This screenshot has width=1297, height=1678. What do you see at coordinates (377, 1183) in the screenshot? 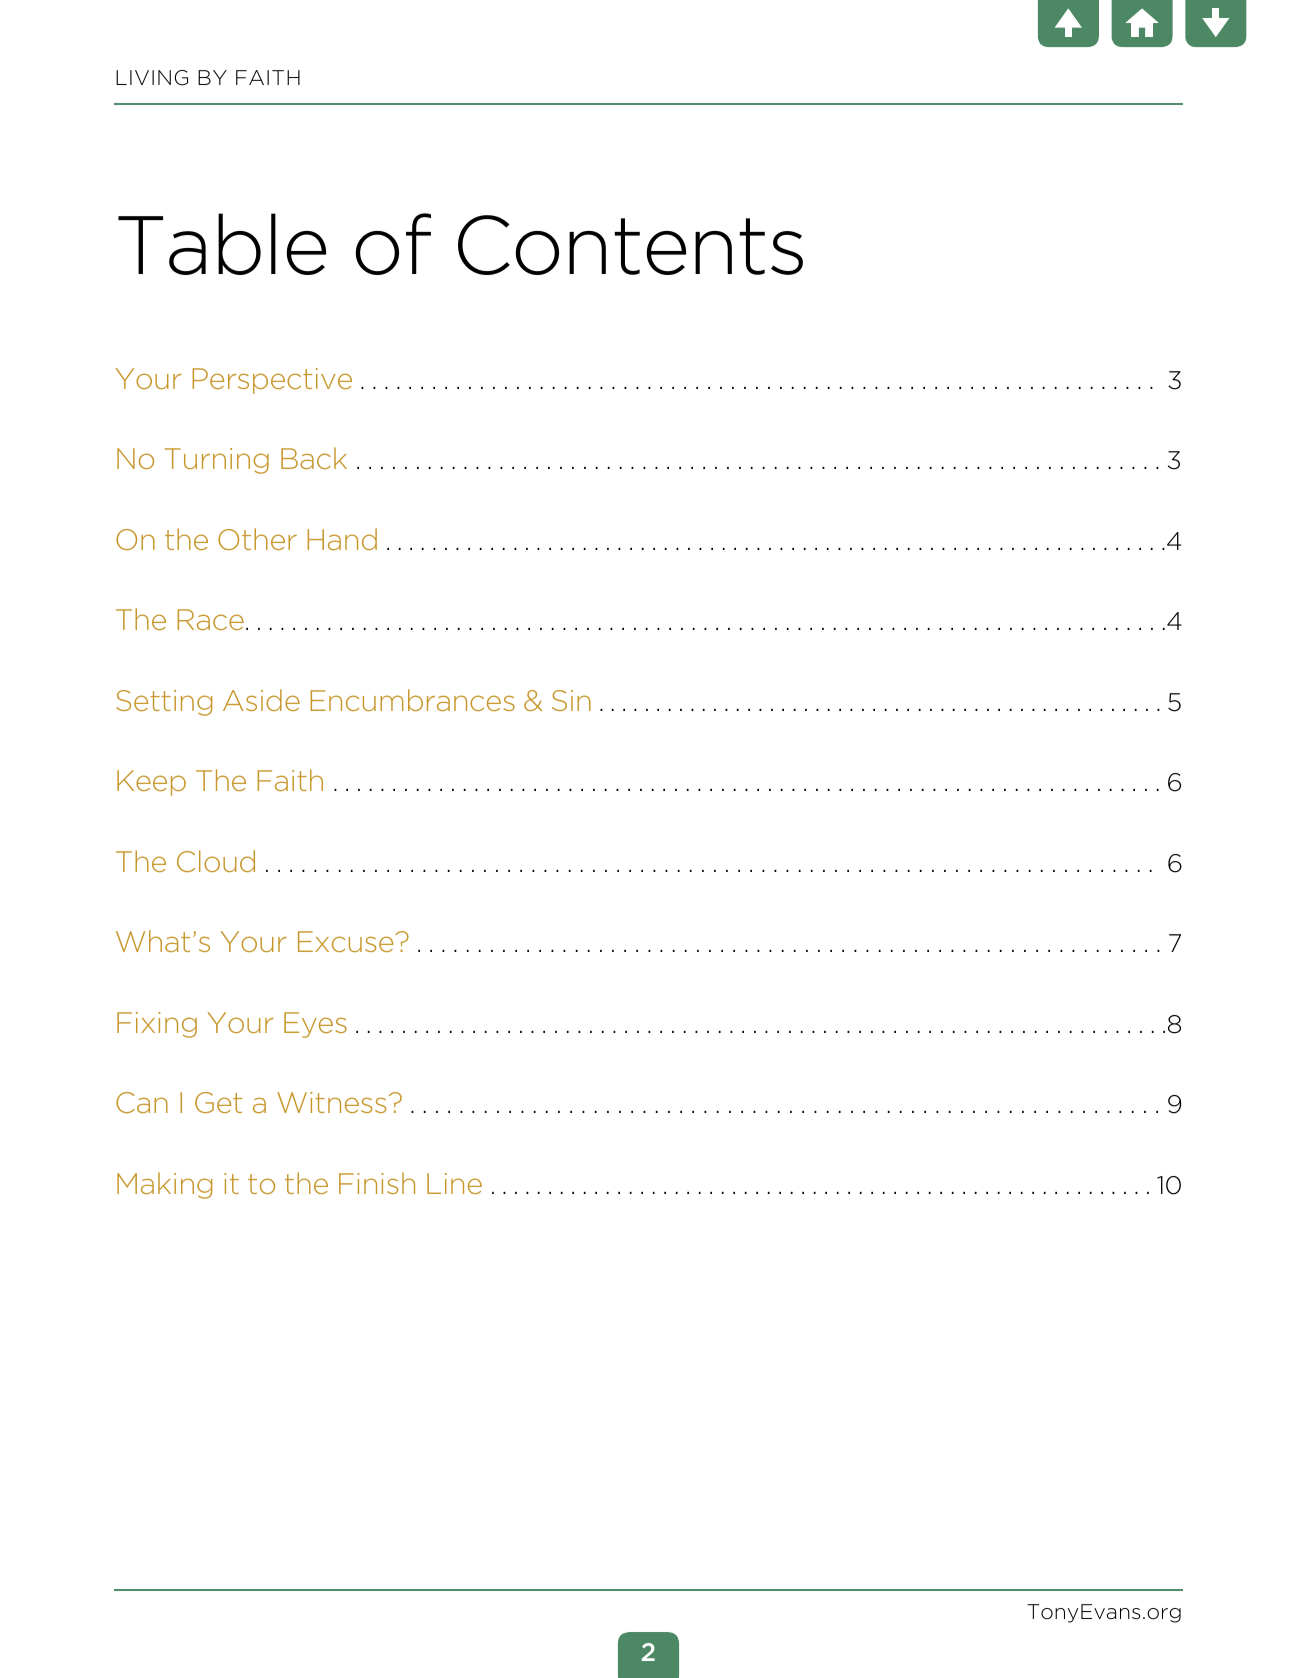
I see `Finish` at bounding box center [377, 1183].
